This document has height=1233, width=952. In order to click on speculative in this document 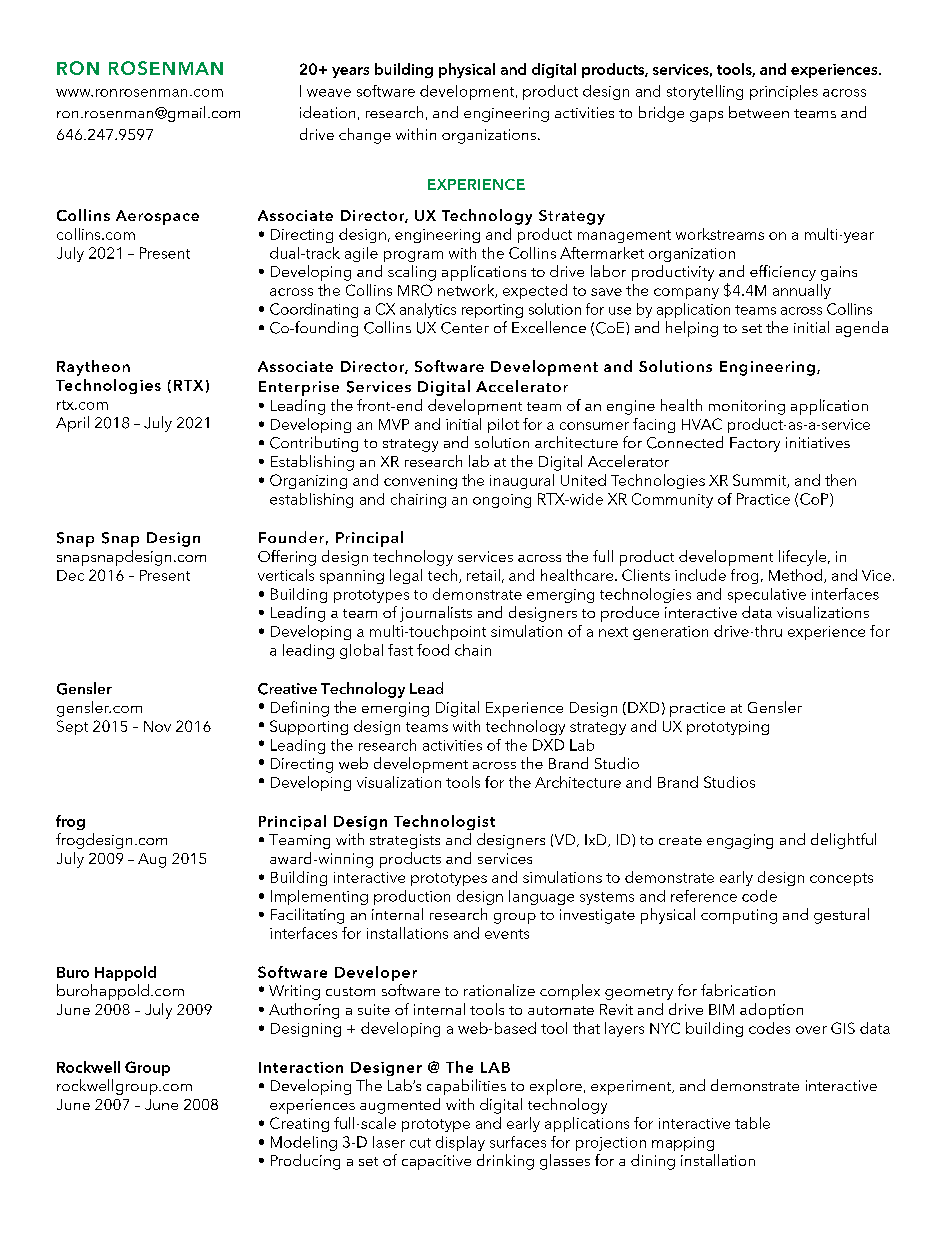, I will do `click(767, 595)`.
